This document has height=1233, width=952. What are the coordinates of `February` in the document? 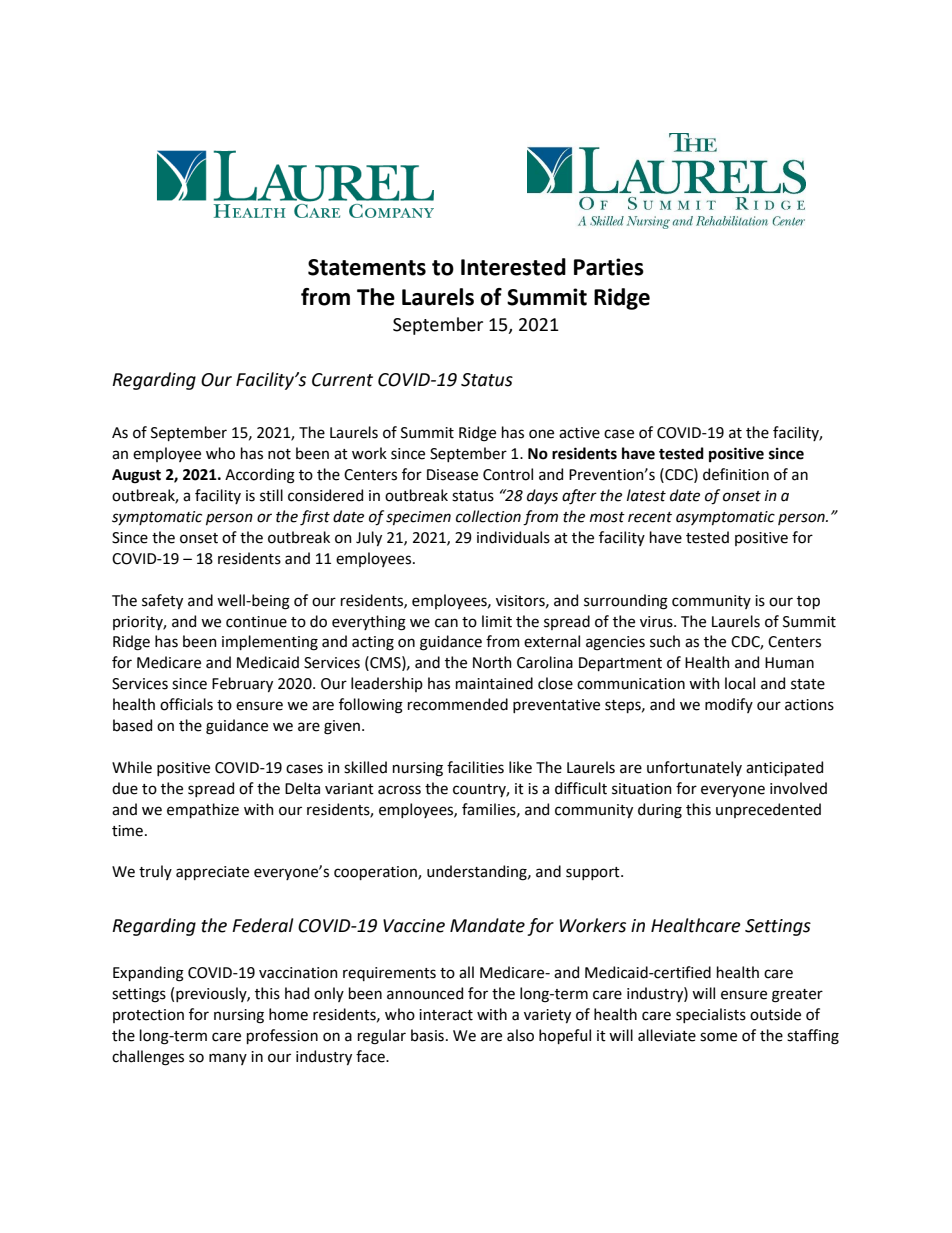 It's located at (242, 684).
